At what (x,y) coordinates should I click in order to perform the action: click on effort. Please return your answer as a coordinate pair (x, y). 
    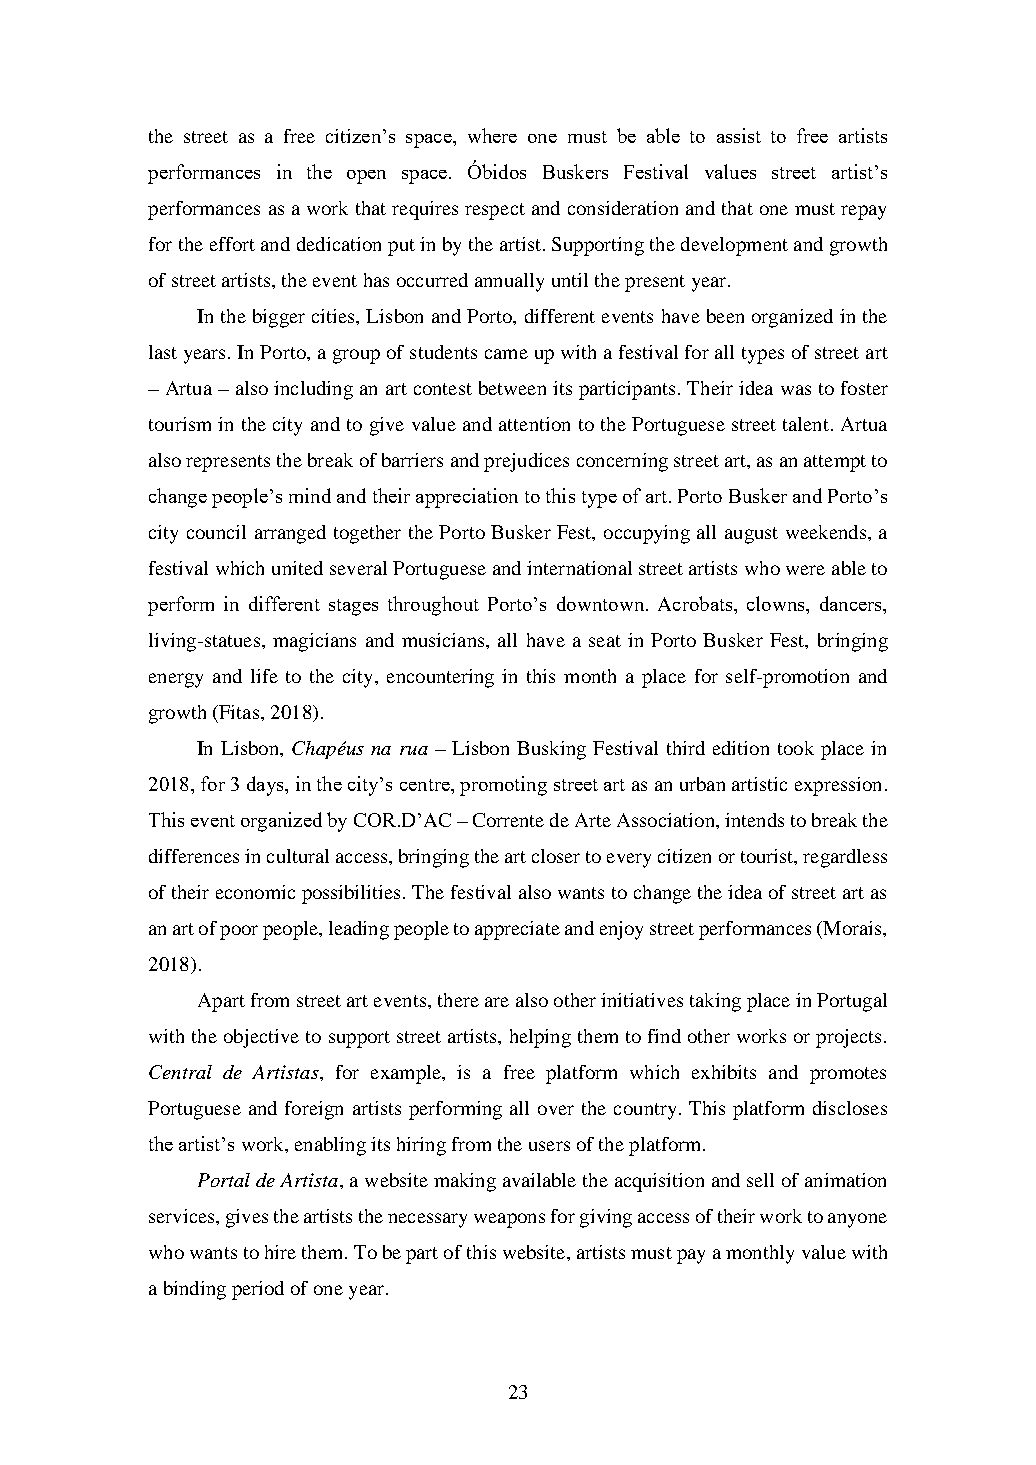
    Looking at the image, I should click on (232, 244).
